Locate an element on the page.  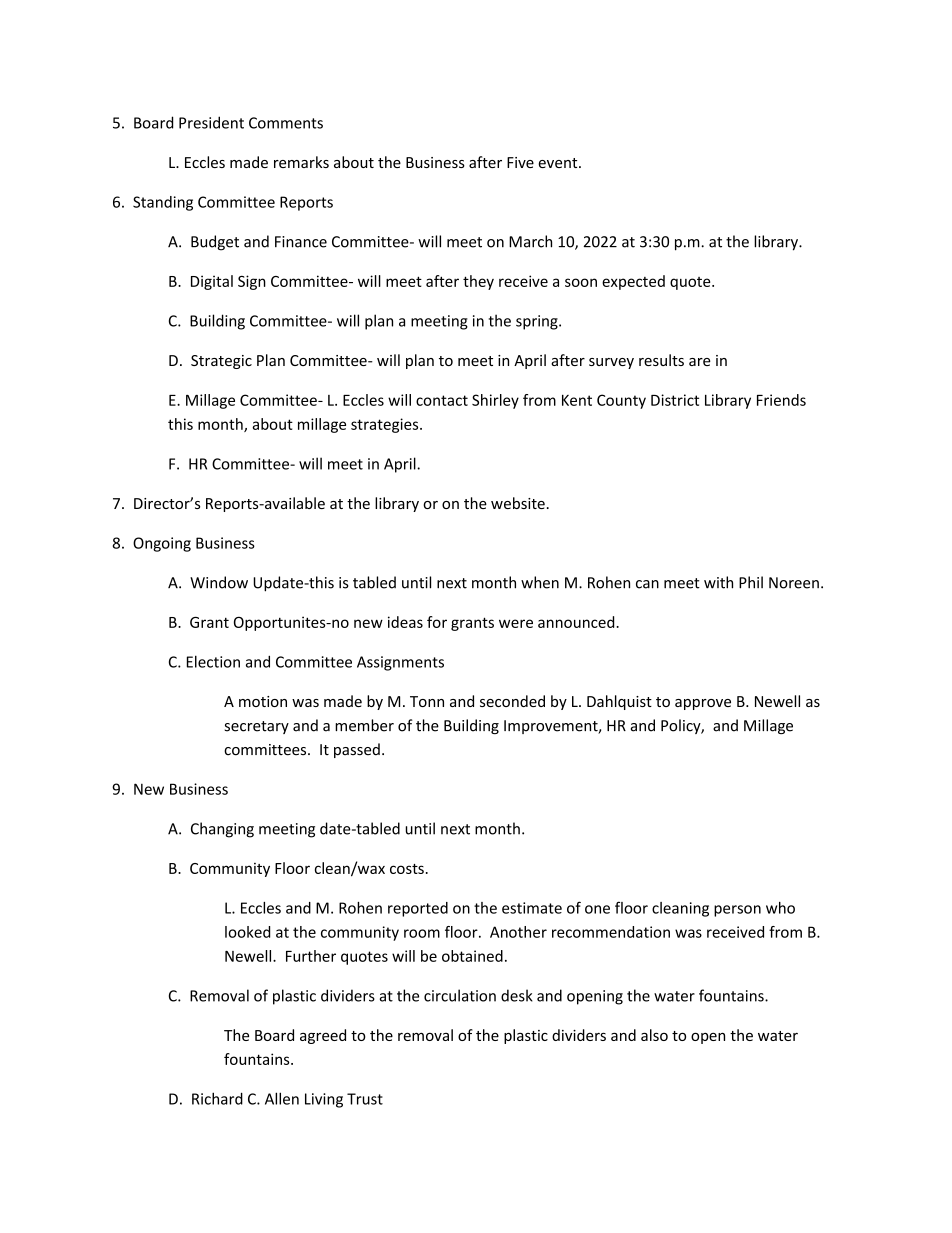
Strategic is located at coordinates (221, 362).
